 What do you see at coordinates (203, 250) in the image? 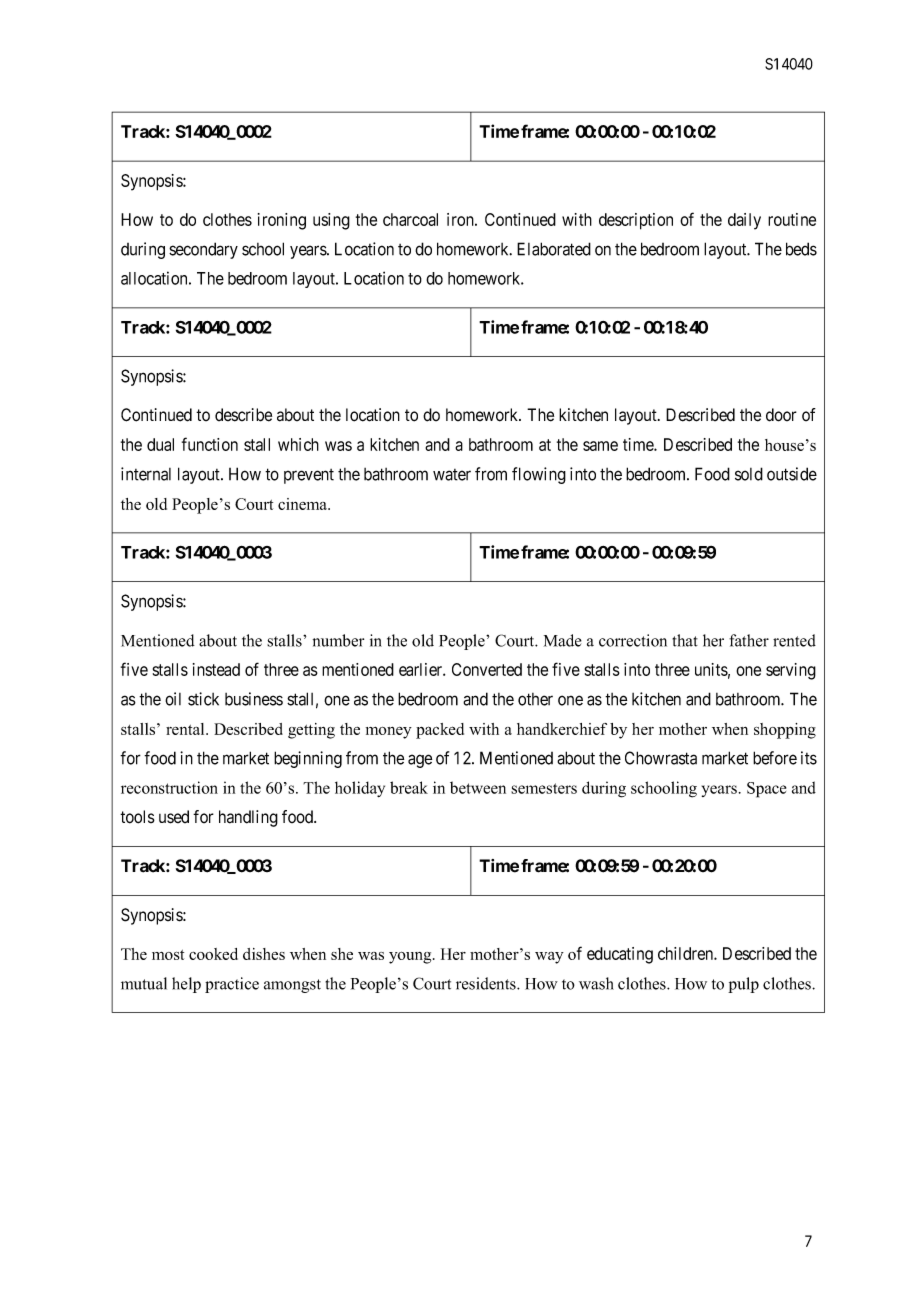
I see `secondary` at bounding box center [203, 250].
